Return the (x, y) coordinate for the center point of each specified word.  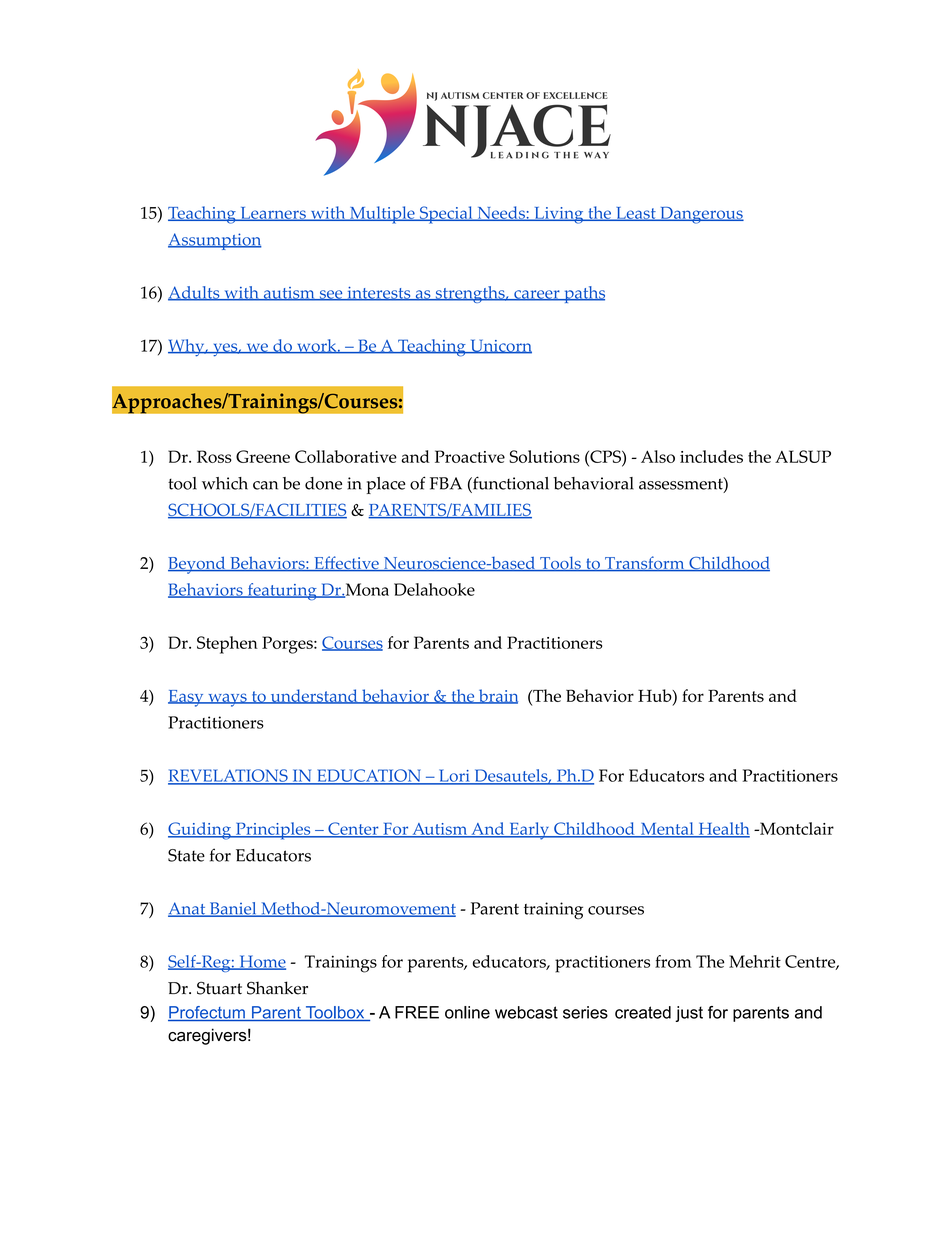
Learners (273, 214)
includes (711, 456)
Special (446, 215)
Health (723, 830)
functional (510, 483)
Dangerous (701, 215)
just (689, 1014)
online (467, 1012)
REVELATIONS (229, 776)
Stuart (219, 988)
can (265, 485)
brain (497, 696)
